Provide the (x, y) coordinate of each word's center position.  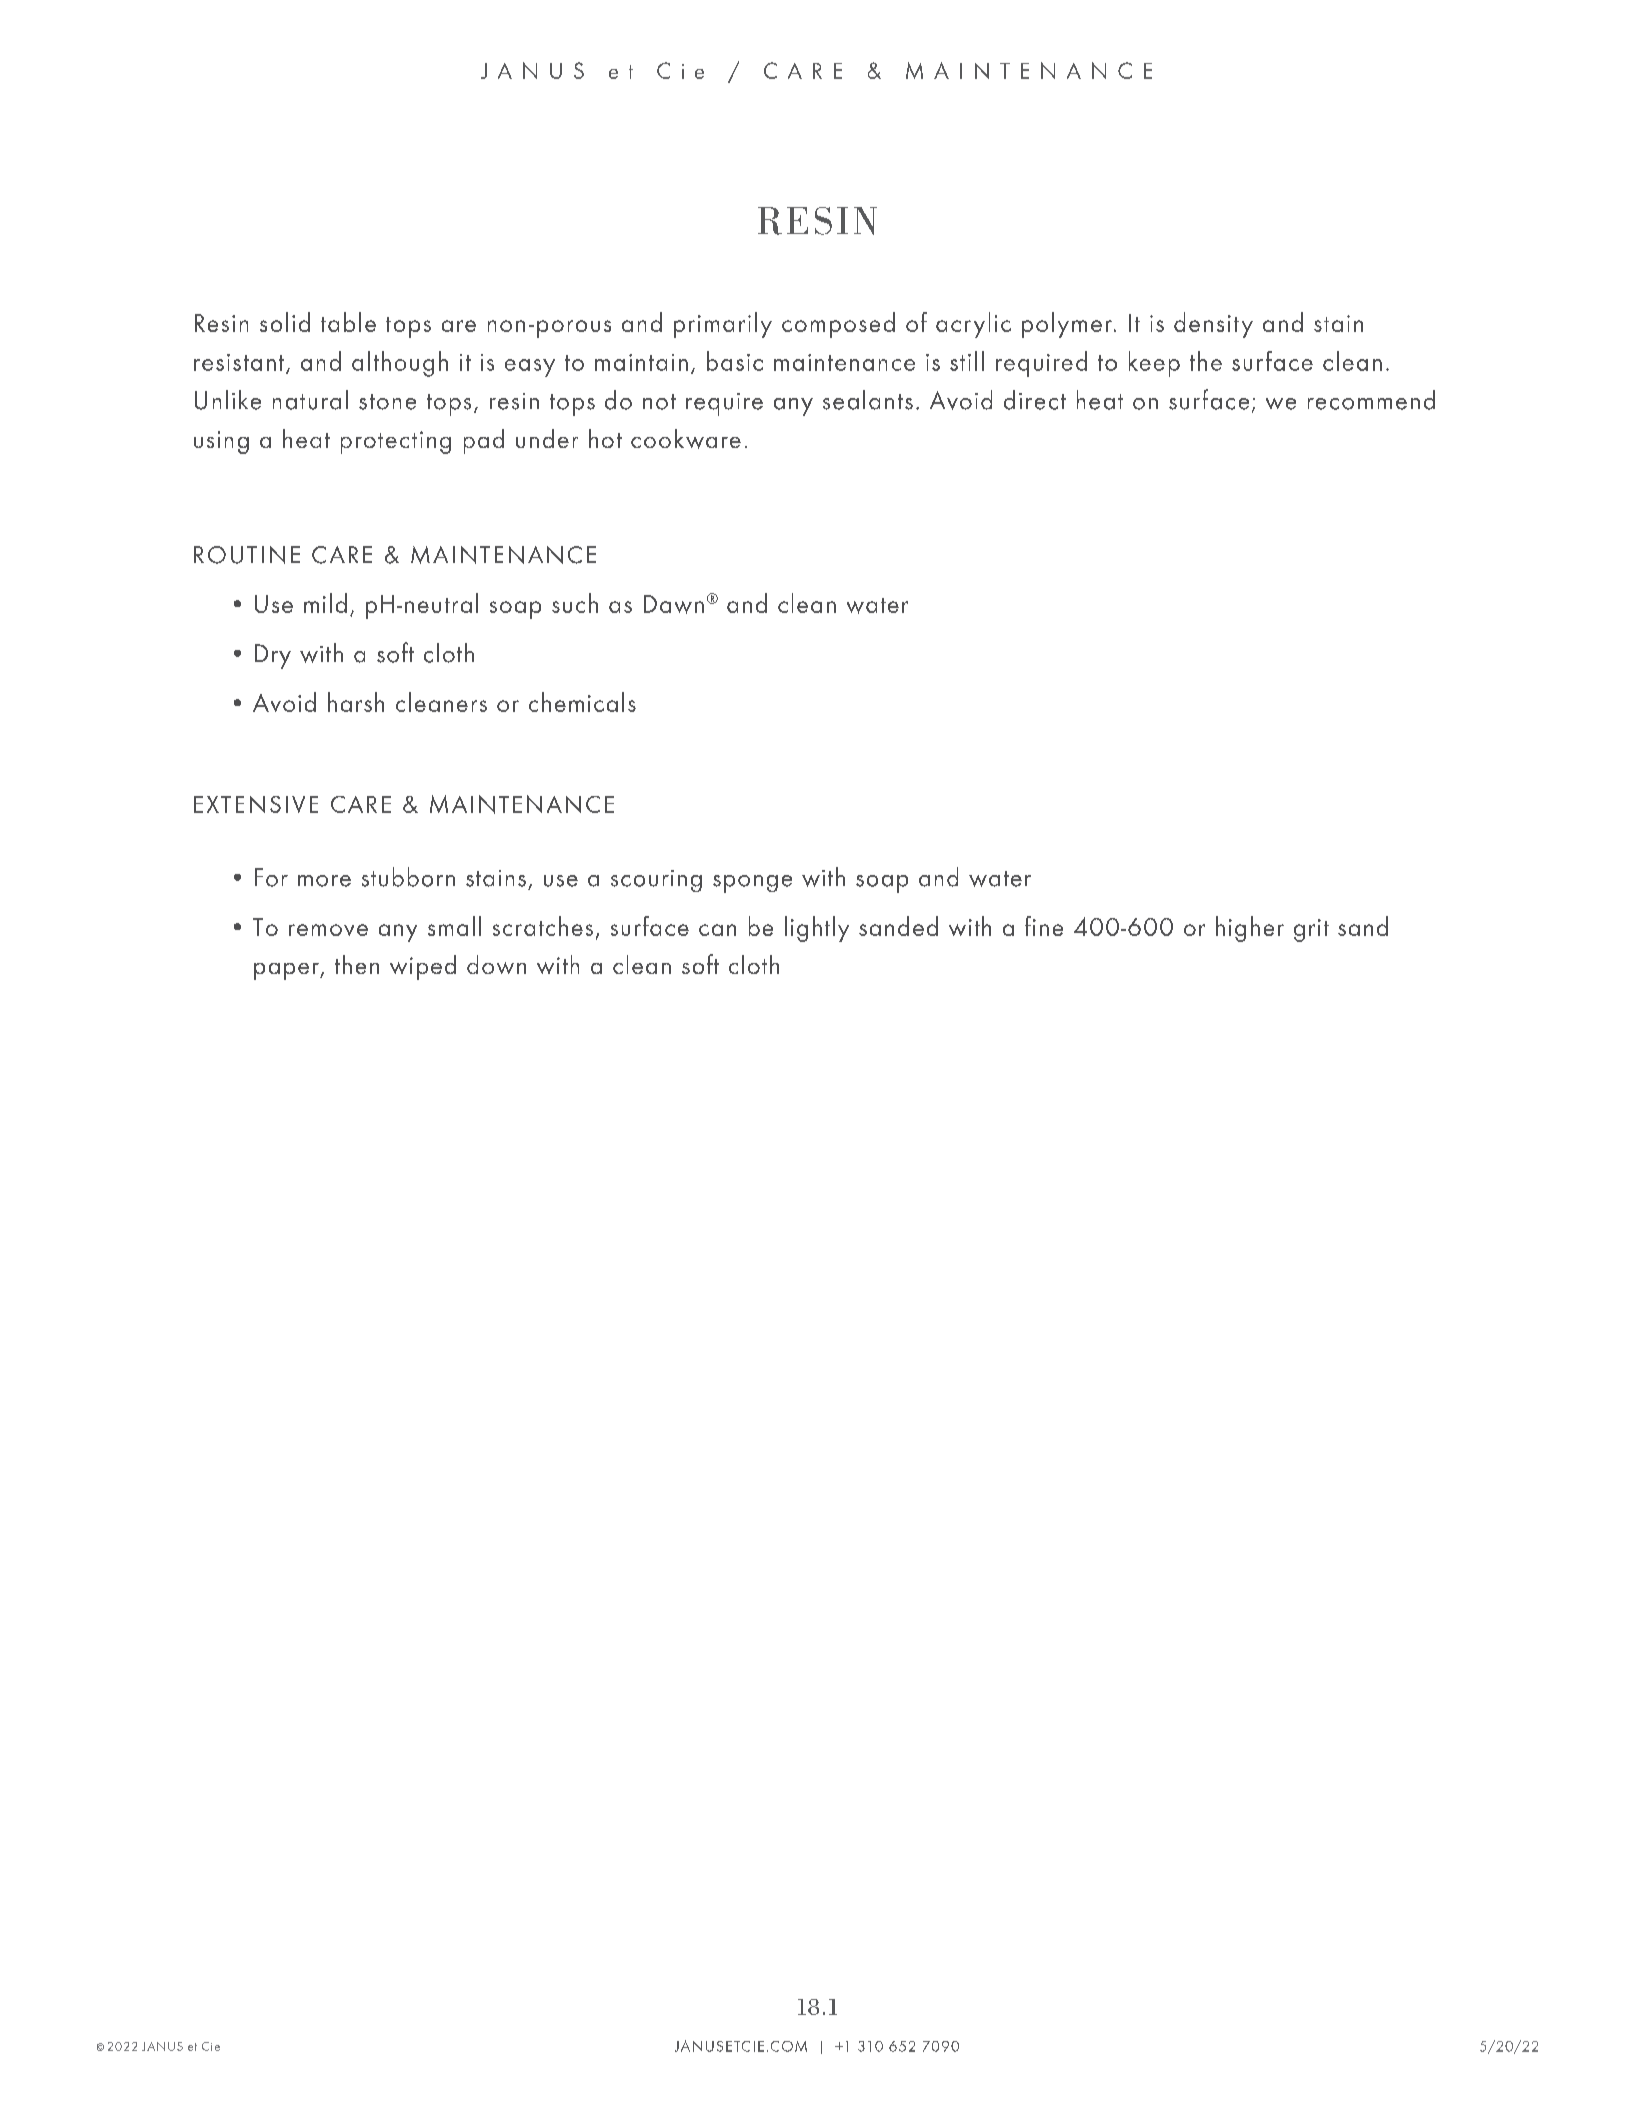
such (575, 603)
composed (838, 325)
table (348, 322)
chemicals (582, 702)
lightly (817, 929)
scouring (656, 881)
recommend (1371, 400)
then (357, 964)
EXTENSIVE (256, 804)
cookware (686, 439)
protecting (396, 442)
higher (1250, 929)
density (1213, 325)
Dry (273, 656)
